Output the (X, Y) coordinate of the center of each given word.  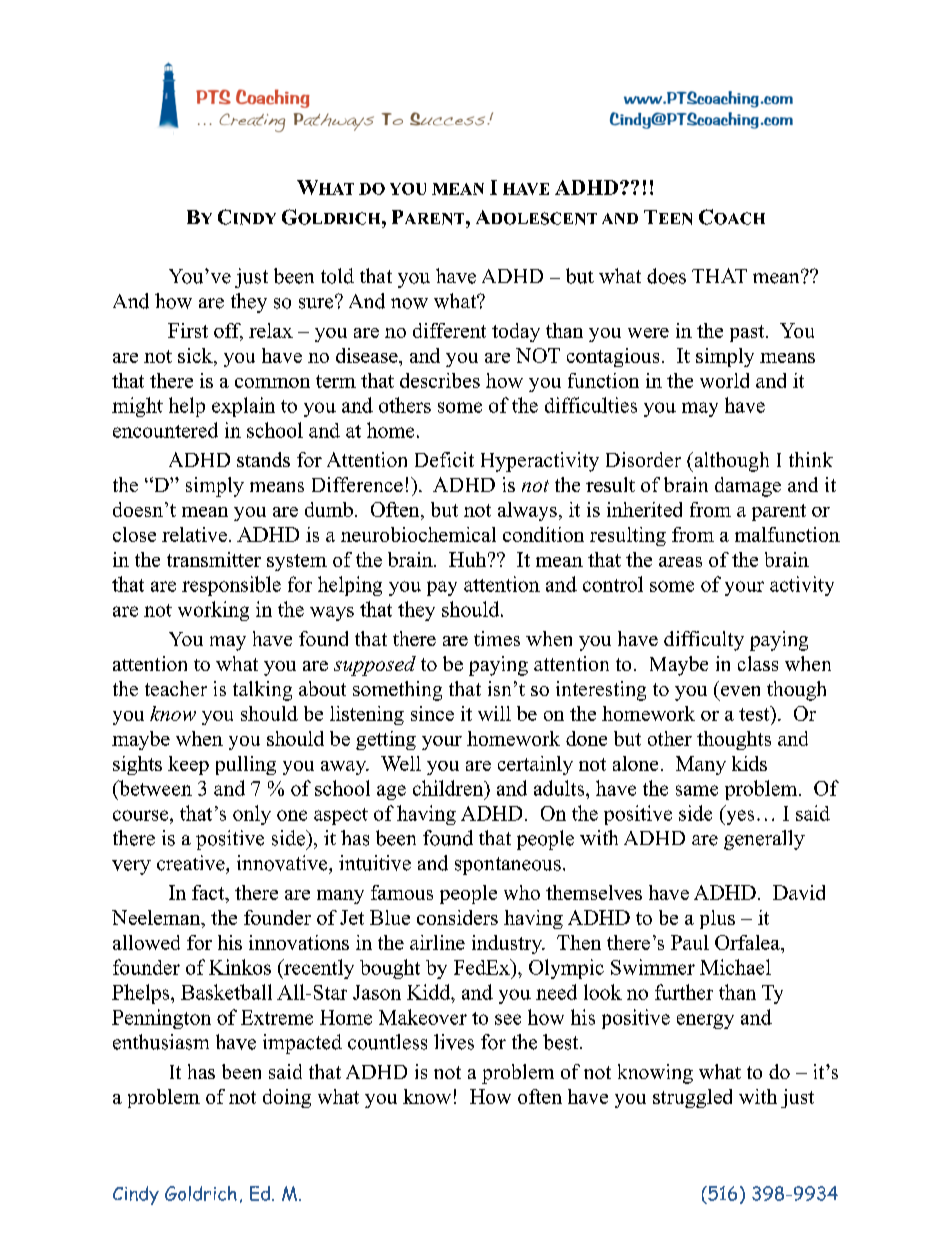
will (494, 713)
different (449, 330)
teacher (176, 688)
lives (454, 1042)
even (740, 691)
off (228, 332)
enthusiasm (161, 1042)
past (748, 333)
